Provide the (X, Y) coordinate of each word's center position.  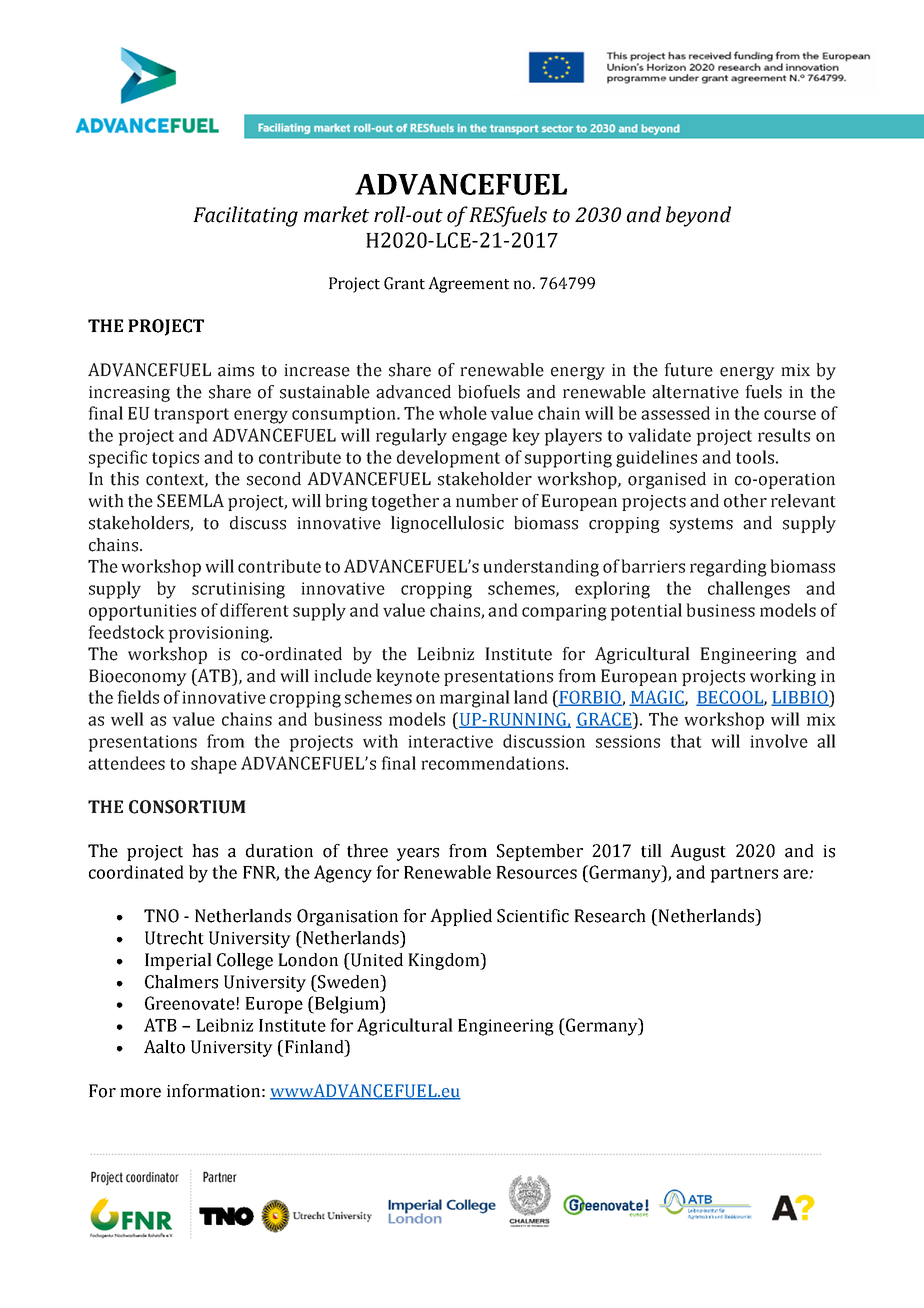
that (686, 741)
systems (701, 525)
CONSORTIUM (187, 807)
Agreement (469, 285)
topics (175, 459)
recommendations (492, 763)
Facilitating (245, 216)
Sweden (349, 982)
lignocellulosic (447, 524)
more (140, 1093)
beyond (698, 216)
